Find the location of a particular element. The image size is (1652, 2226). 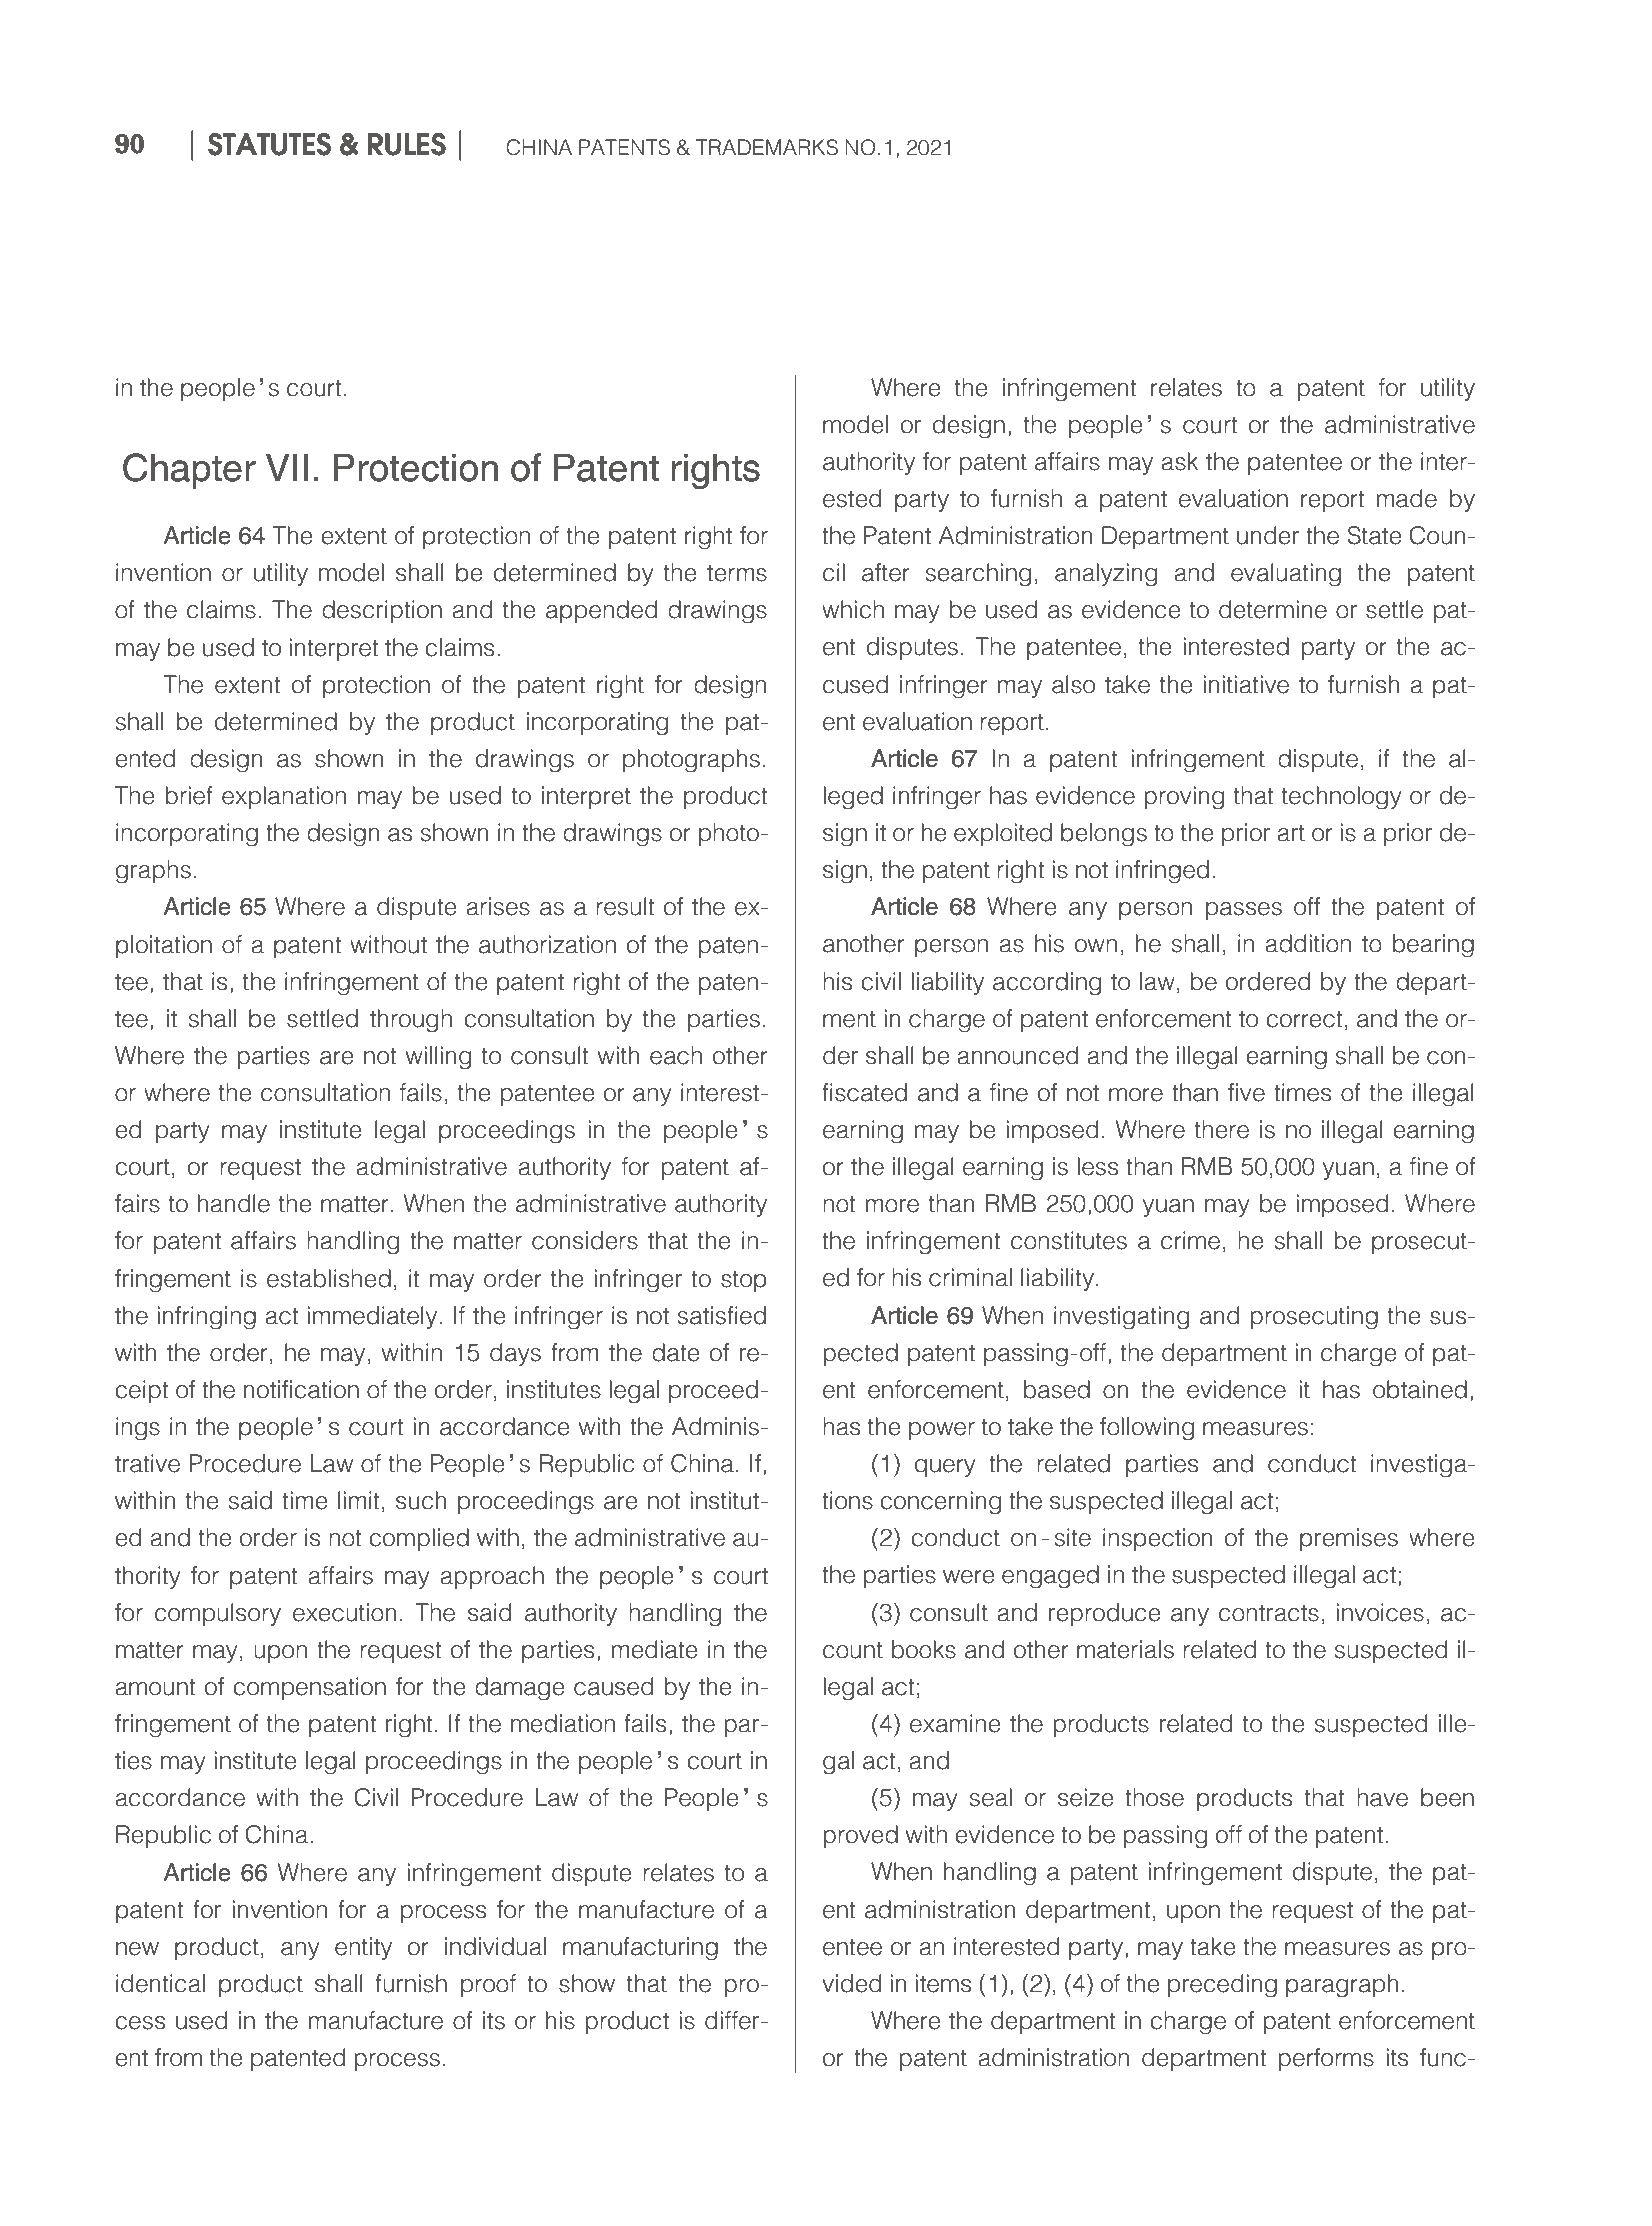

initiative is located at coordinates (1246, 684).
